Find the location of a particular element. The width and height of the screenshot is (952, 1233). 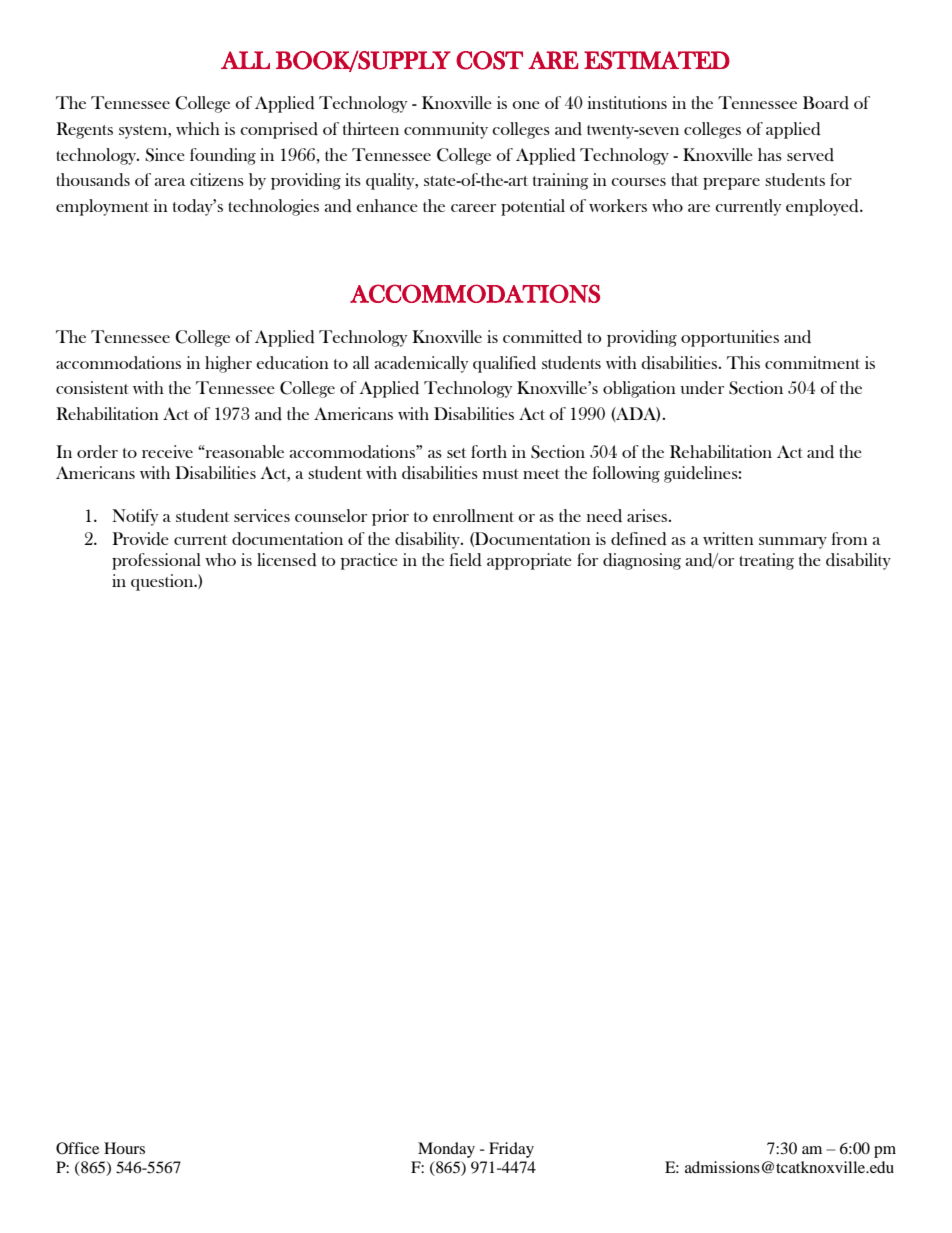

set is located at coordinates (456, 453).
